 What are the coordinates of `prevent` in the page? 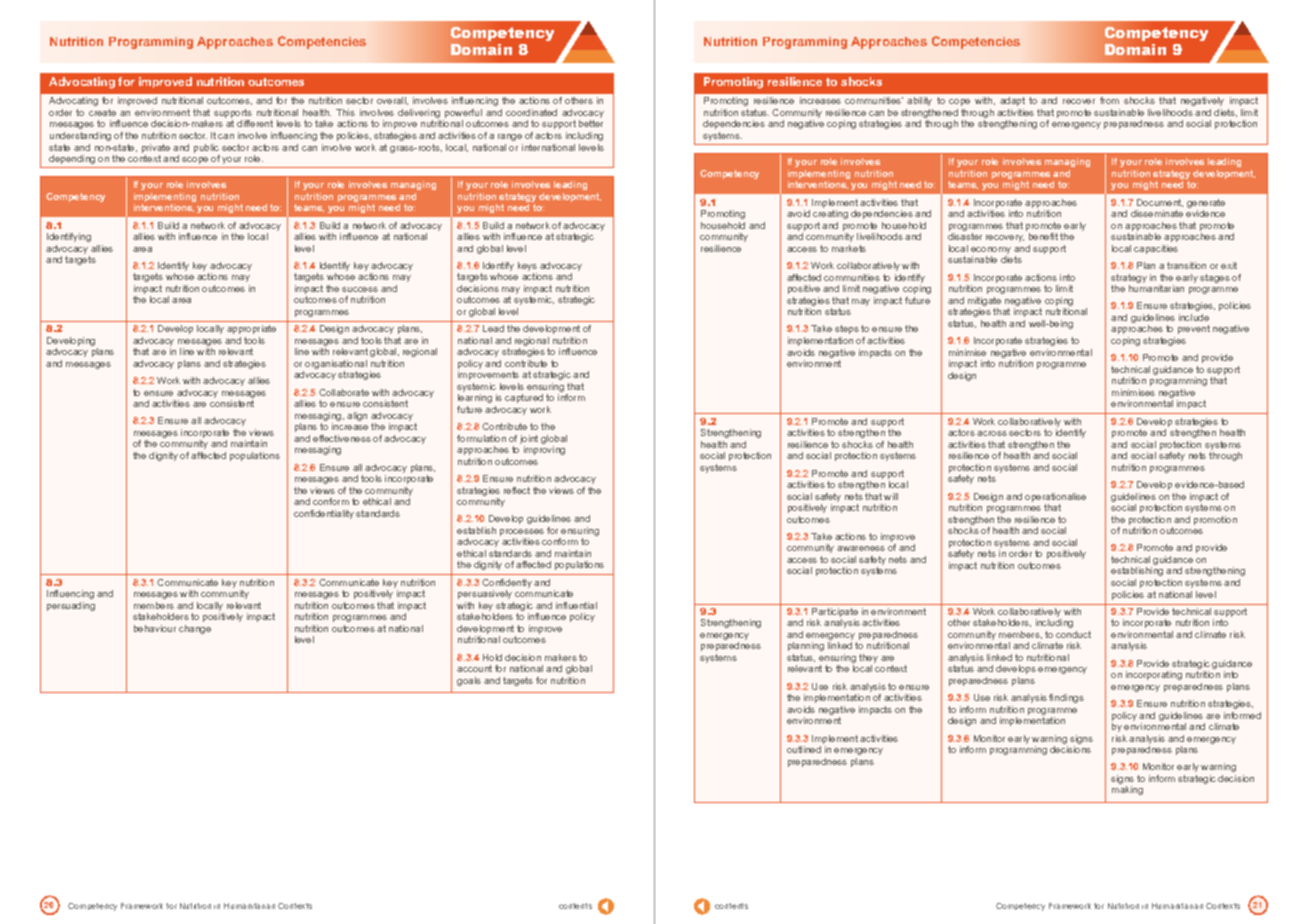 It's located at (1194, 329).
